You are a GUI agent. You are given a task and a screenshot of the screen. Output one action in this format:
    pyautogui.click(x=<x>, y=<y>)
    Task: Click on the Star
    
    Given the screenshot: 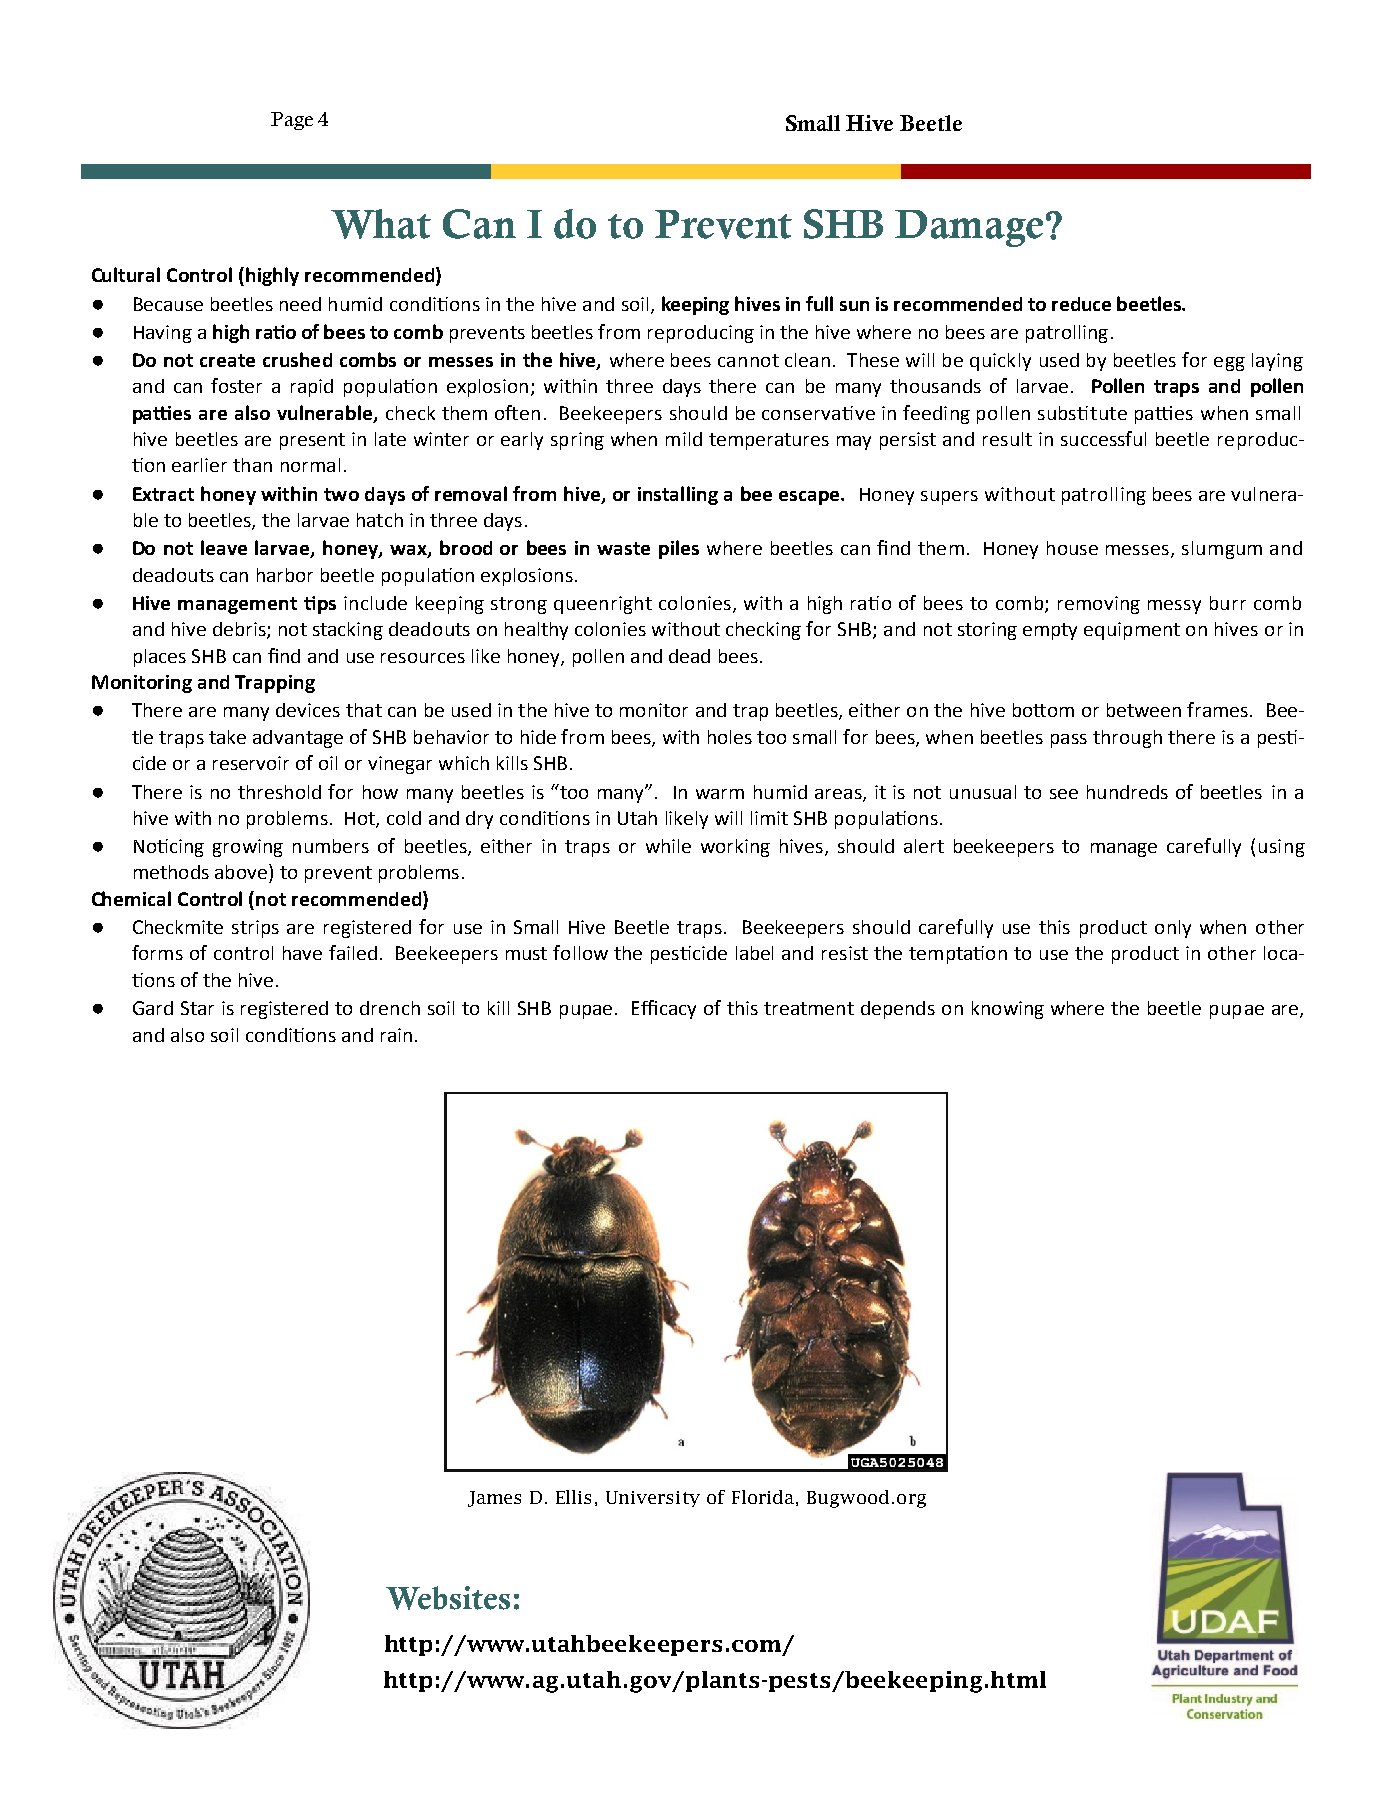 What is the action you would take?
    pyautogui.click(x=197, y=1008)
